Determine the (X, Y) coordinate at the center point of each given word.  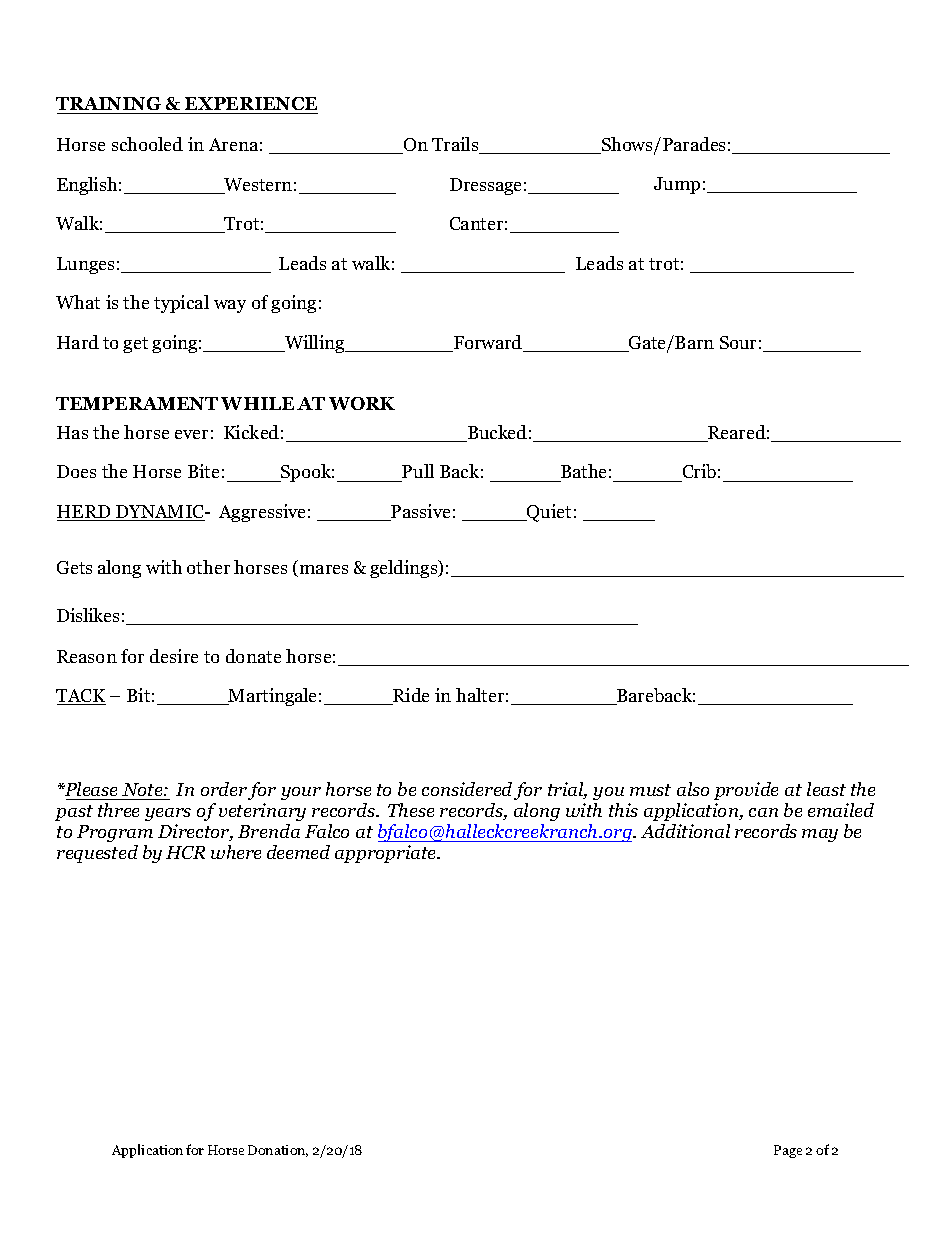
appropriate (387, 854)
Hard (78, 342)
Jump (677, 185)
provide (746, 791)
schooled (147, 144)
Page (788, 1151)
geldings (405, 569)
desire (174, 656)
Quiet (548, 513)
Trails (456, 145)
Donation (278, 1151)
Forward (488, 343)
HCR (185, 852)
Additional (685, 831)
